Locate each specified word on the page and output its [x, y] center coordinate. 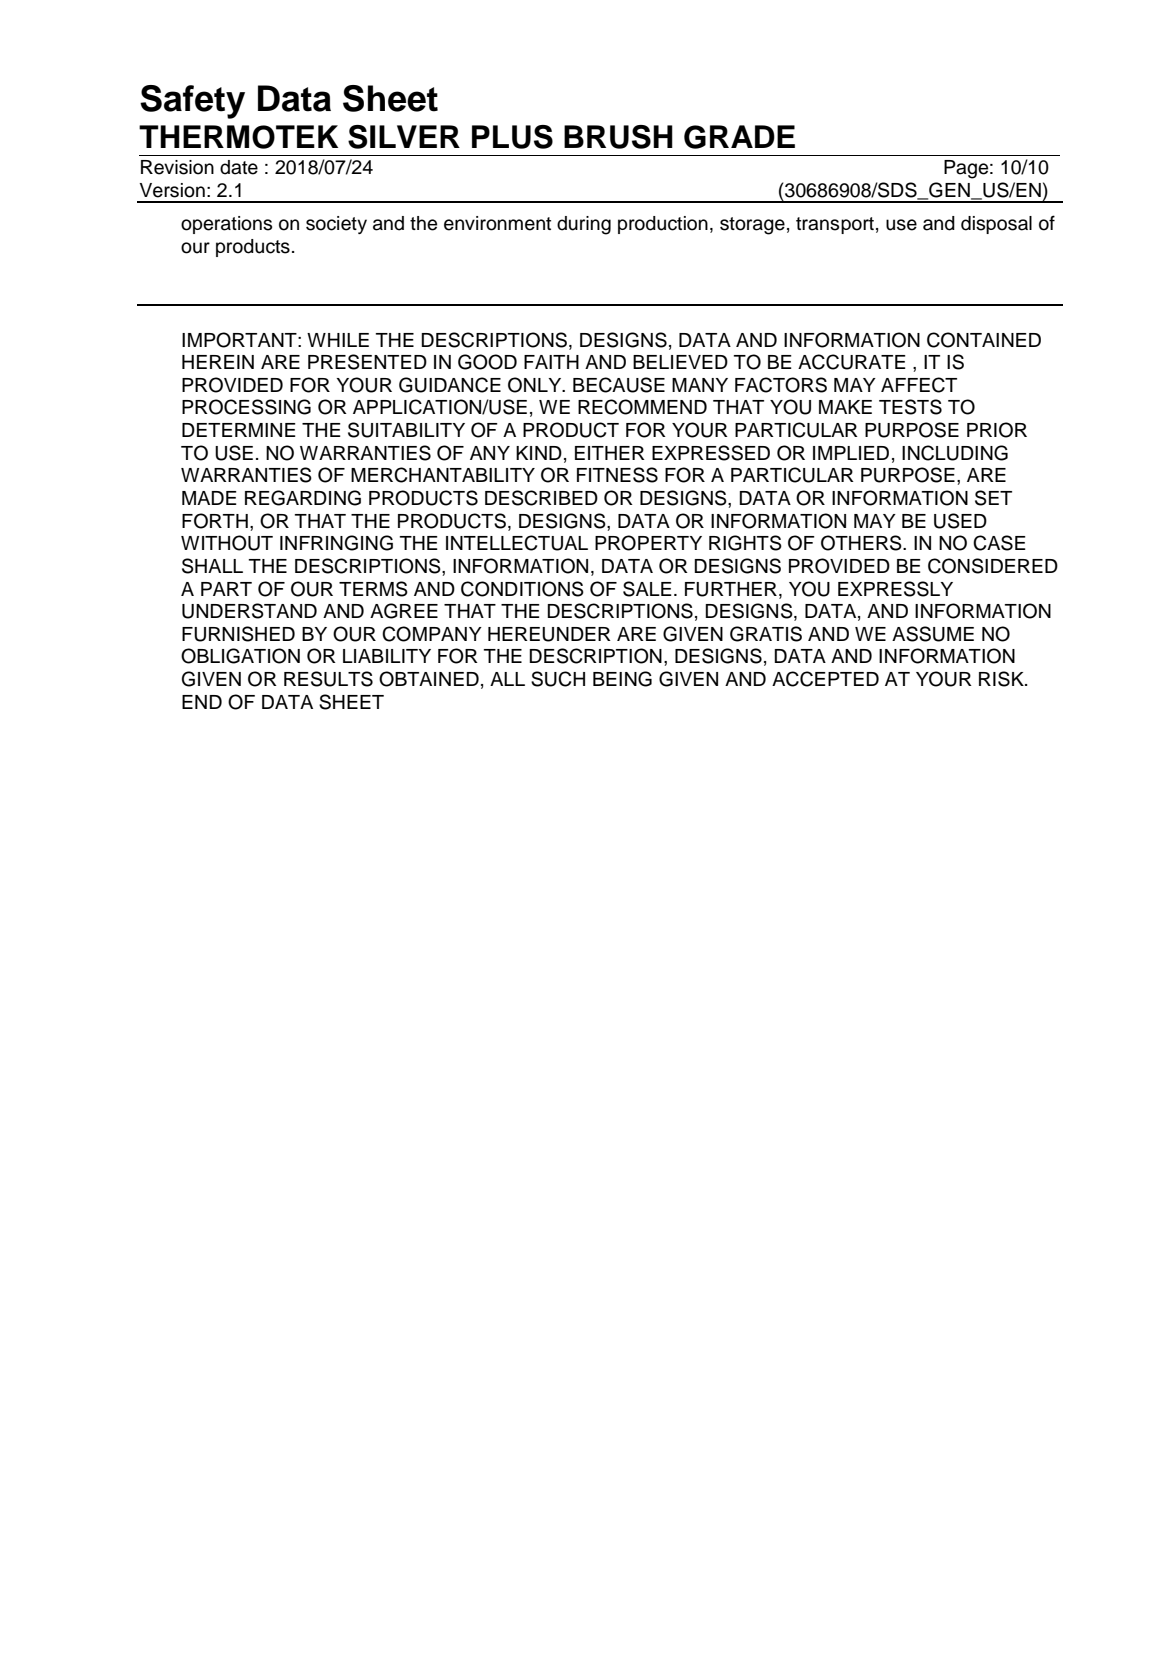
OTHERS [862, 543]
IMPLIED [851, 453]
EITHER [610, 453]
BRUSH [618, 137]
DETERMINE [239, 430]
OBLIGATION [240, 656]
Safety [192, 102]
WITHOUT [227, 543]
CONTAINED [984, 340]
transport [835, 225]
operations [226, 225]
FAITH [551, 362]
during [584, 225]
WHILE [338, 340]
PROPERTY [648, 543]
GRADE [739, 137]
